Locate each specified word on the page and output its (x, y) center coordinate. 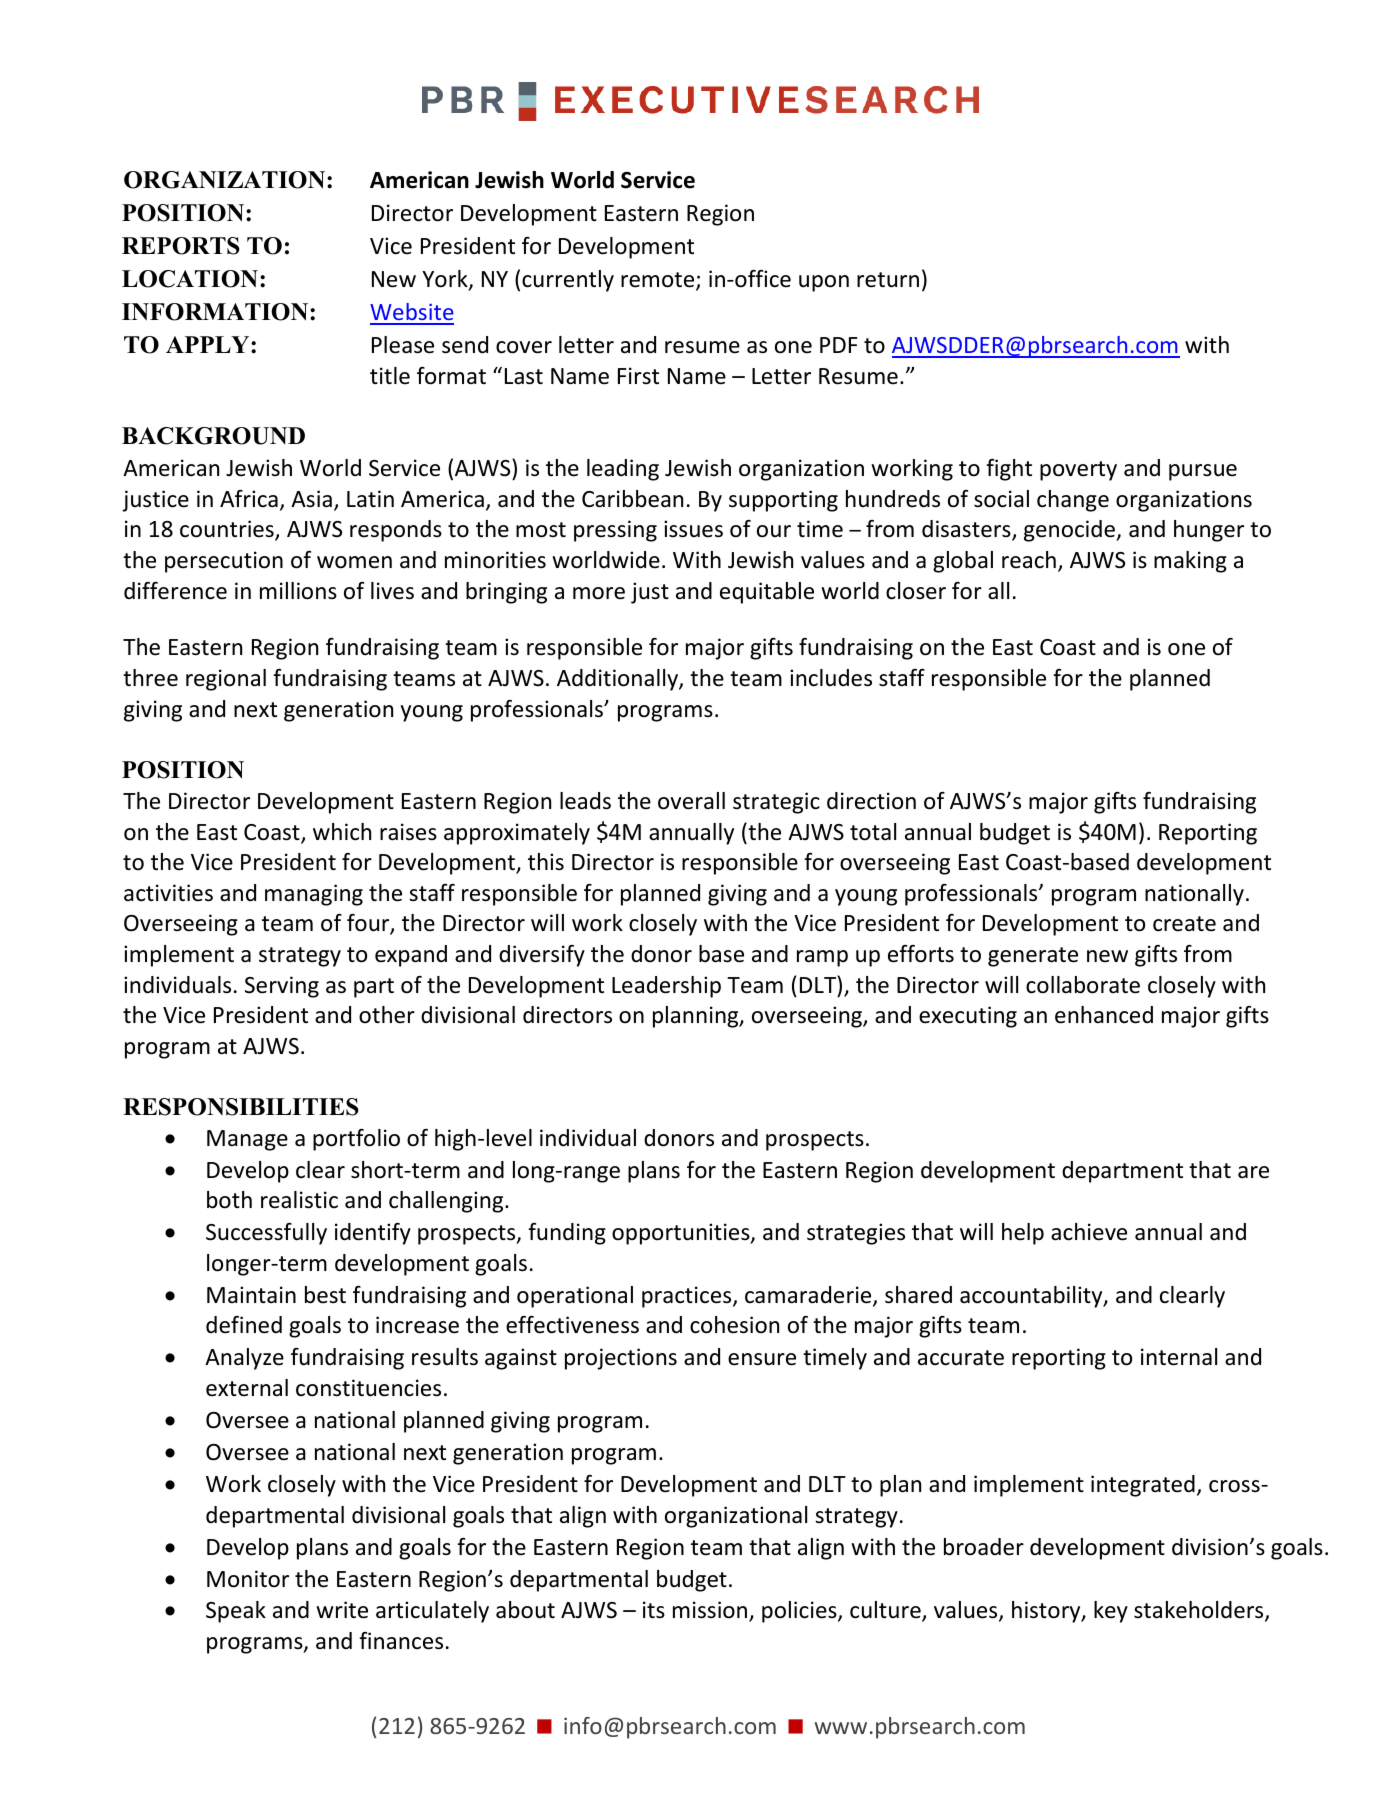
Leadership (666, 987)
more (599, 593)
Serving (282, 987)
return (888, 280)
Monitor (248, 1579)
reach (1029, 560)
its (654, 1610)
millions (298, 591)
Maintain (251, 1295)
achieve (1089, 1232)
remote (659, 281)
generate (1033, 957)
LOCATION (191, 279)
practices (688, 1297)
